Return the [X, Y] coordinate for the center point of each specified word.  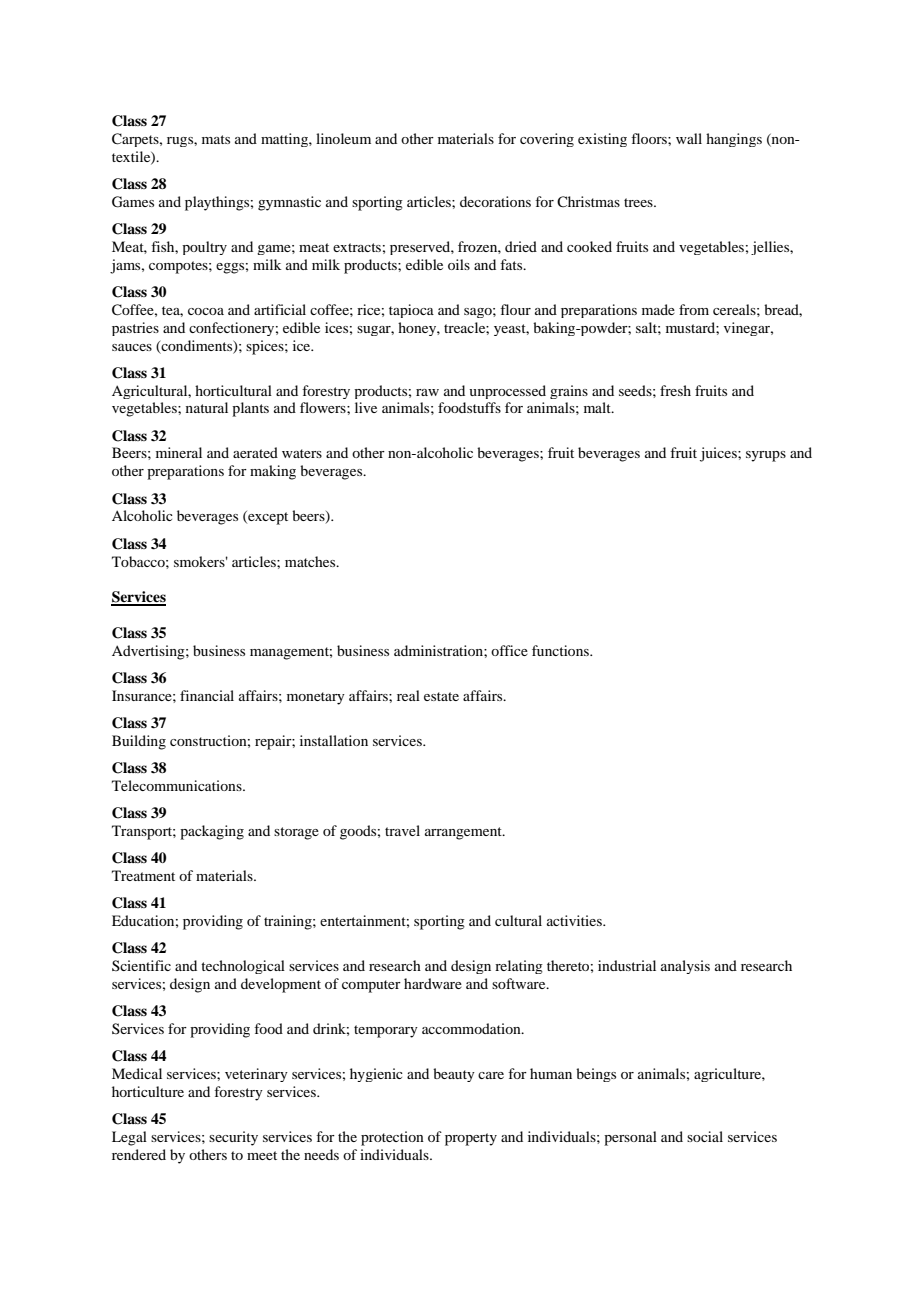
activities [575, 920]
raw [427, 392]
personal [630, 1138]
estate [441, 696]
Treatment [143, 875]
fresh [675, 390]
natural [207, 407]
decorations [495, 201]
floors [650, 138]
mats [216, 139]
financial [207, 695]
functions [561, 650]
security [233, 1138]
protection [392, 1138]
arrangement [464, 833]
